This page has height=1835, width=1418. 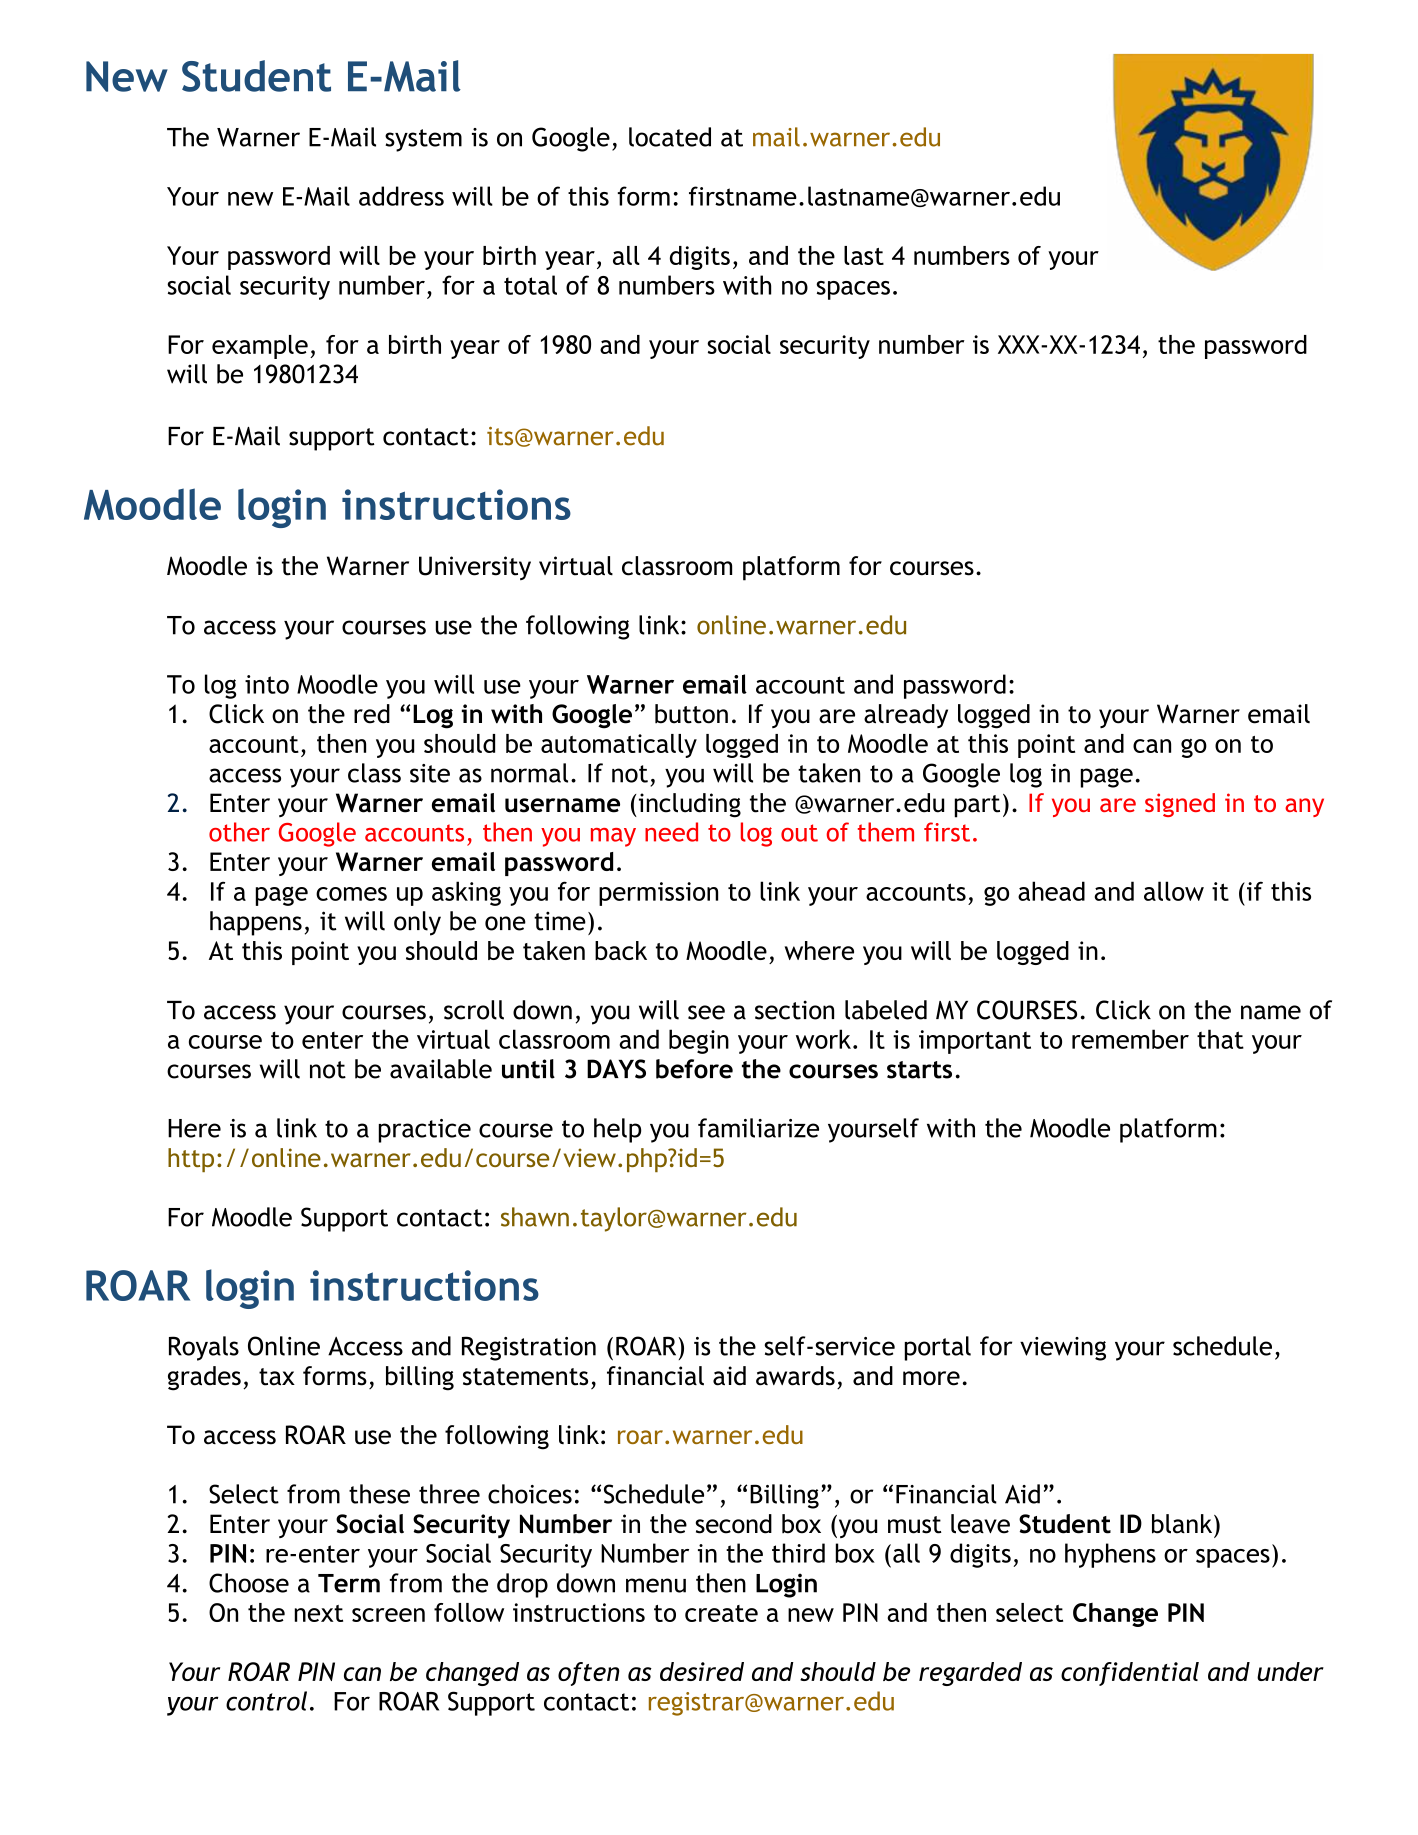 I want to click on address, so click(x=401, y=196).
